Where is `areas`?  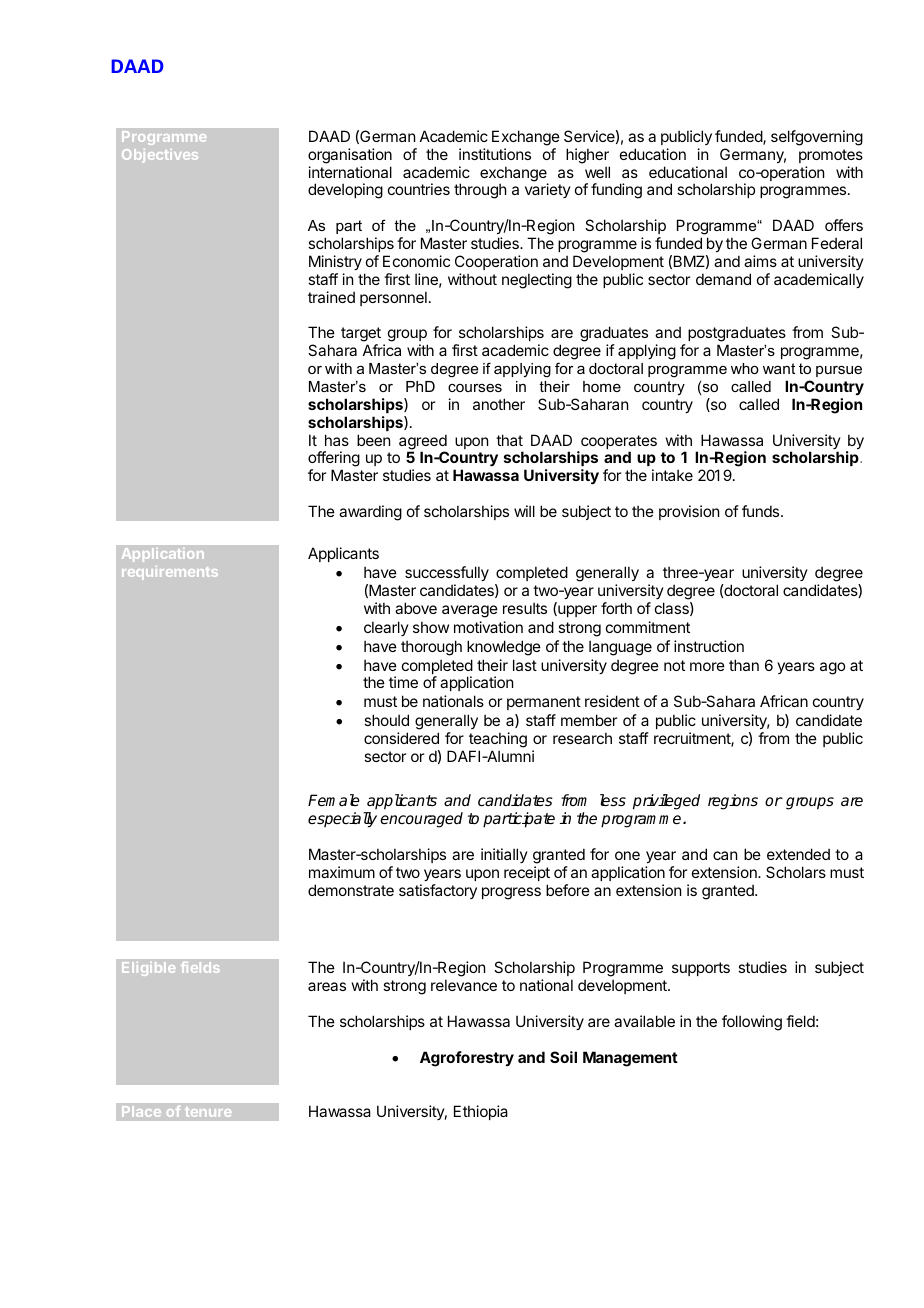
areas is located at coordinates (327, 986).
